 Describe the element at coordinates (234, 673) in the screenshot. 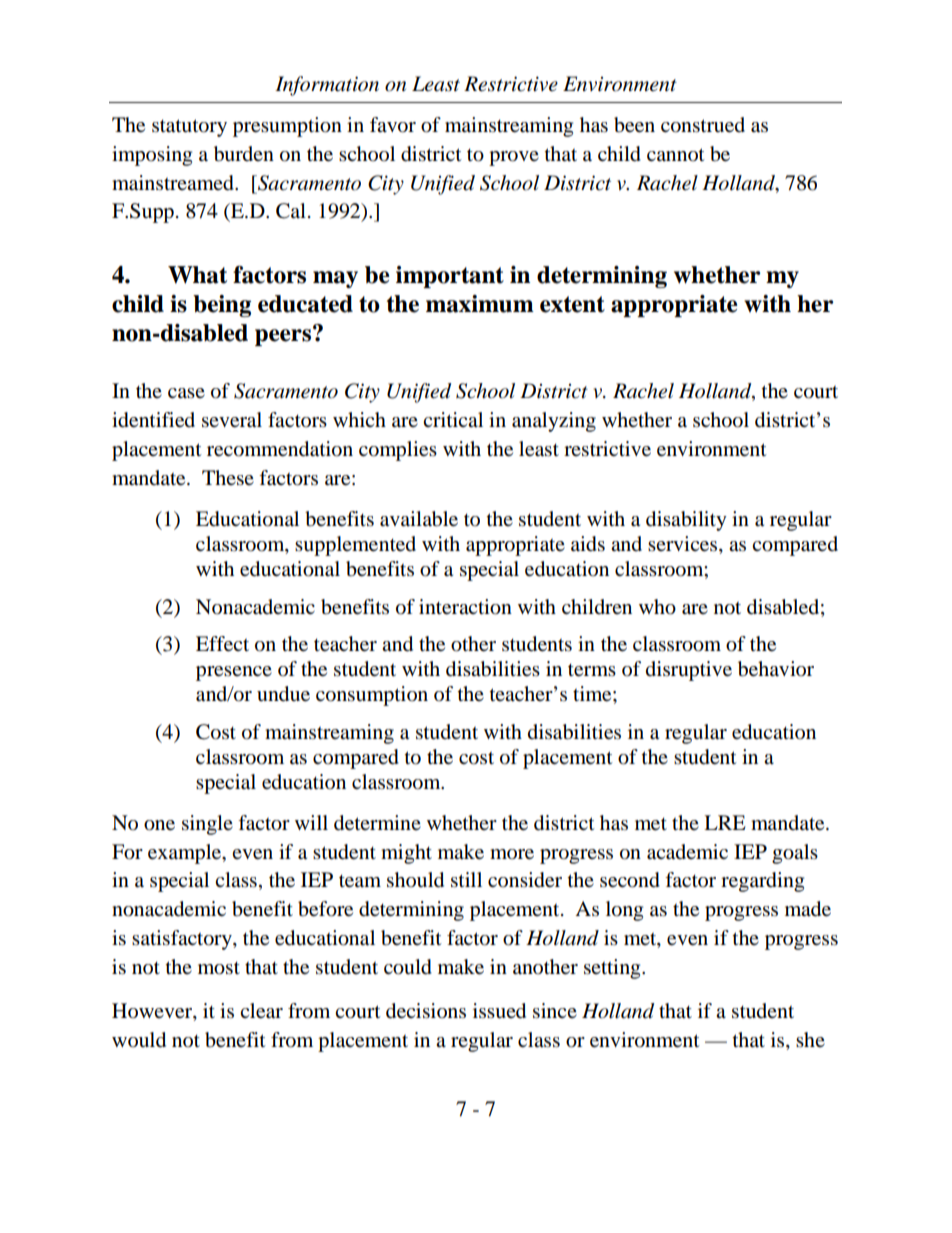

I see `presence` at that location.
